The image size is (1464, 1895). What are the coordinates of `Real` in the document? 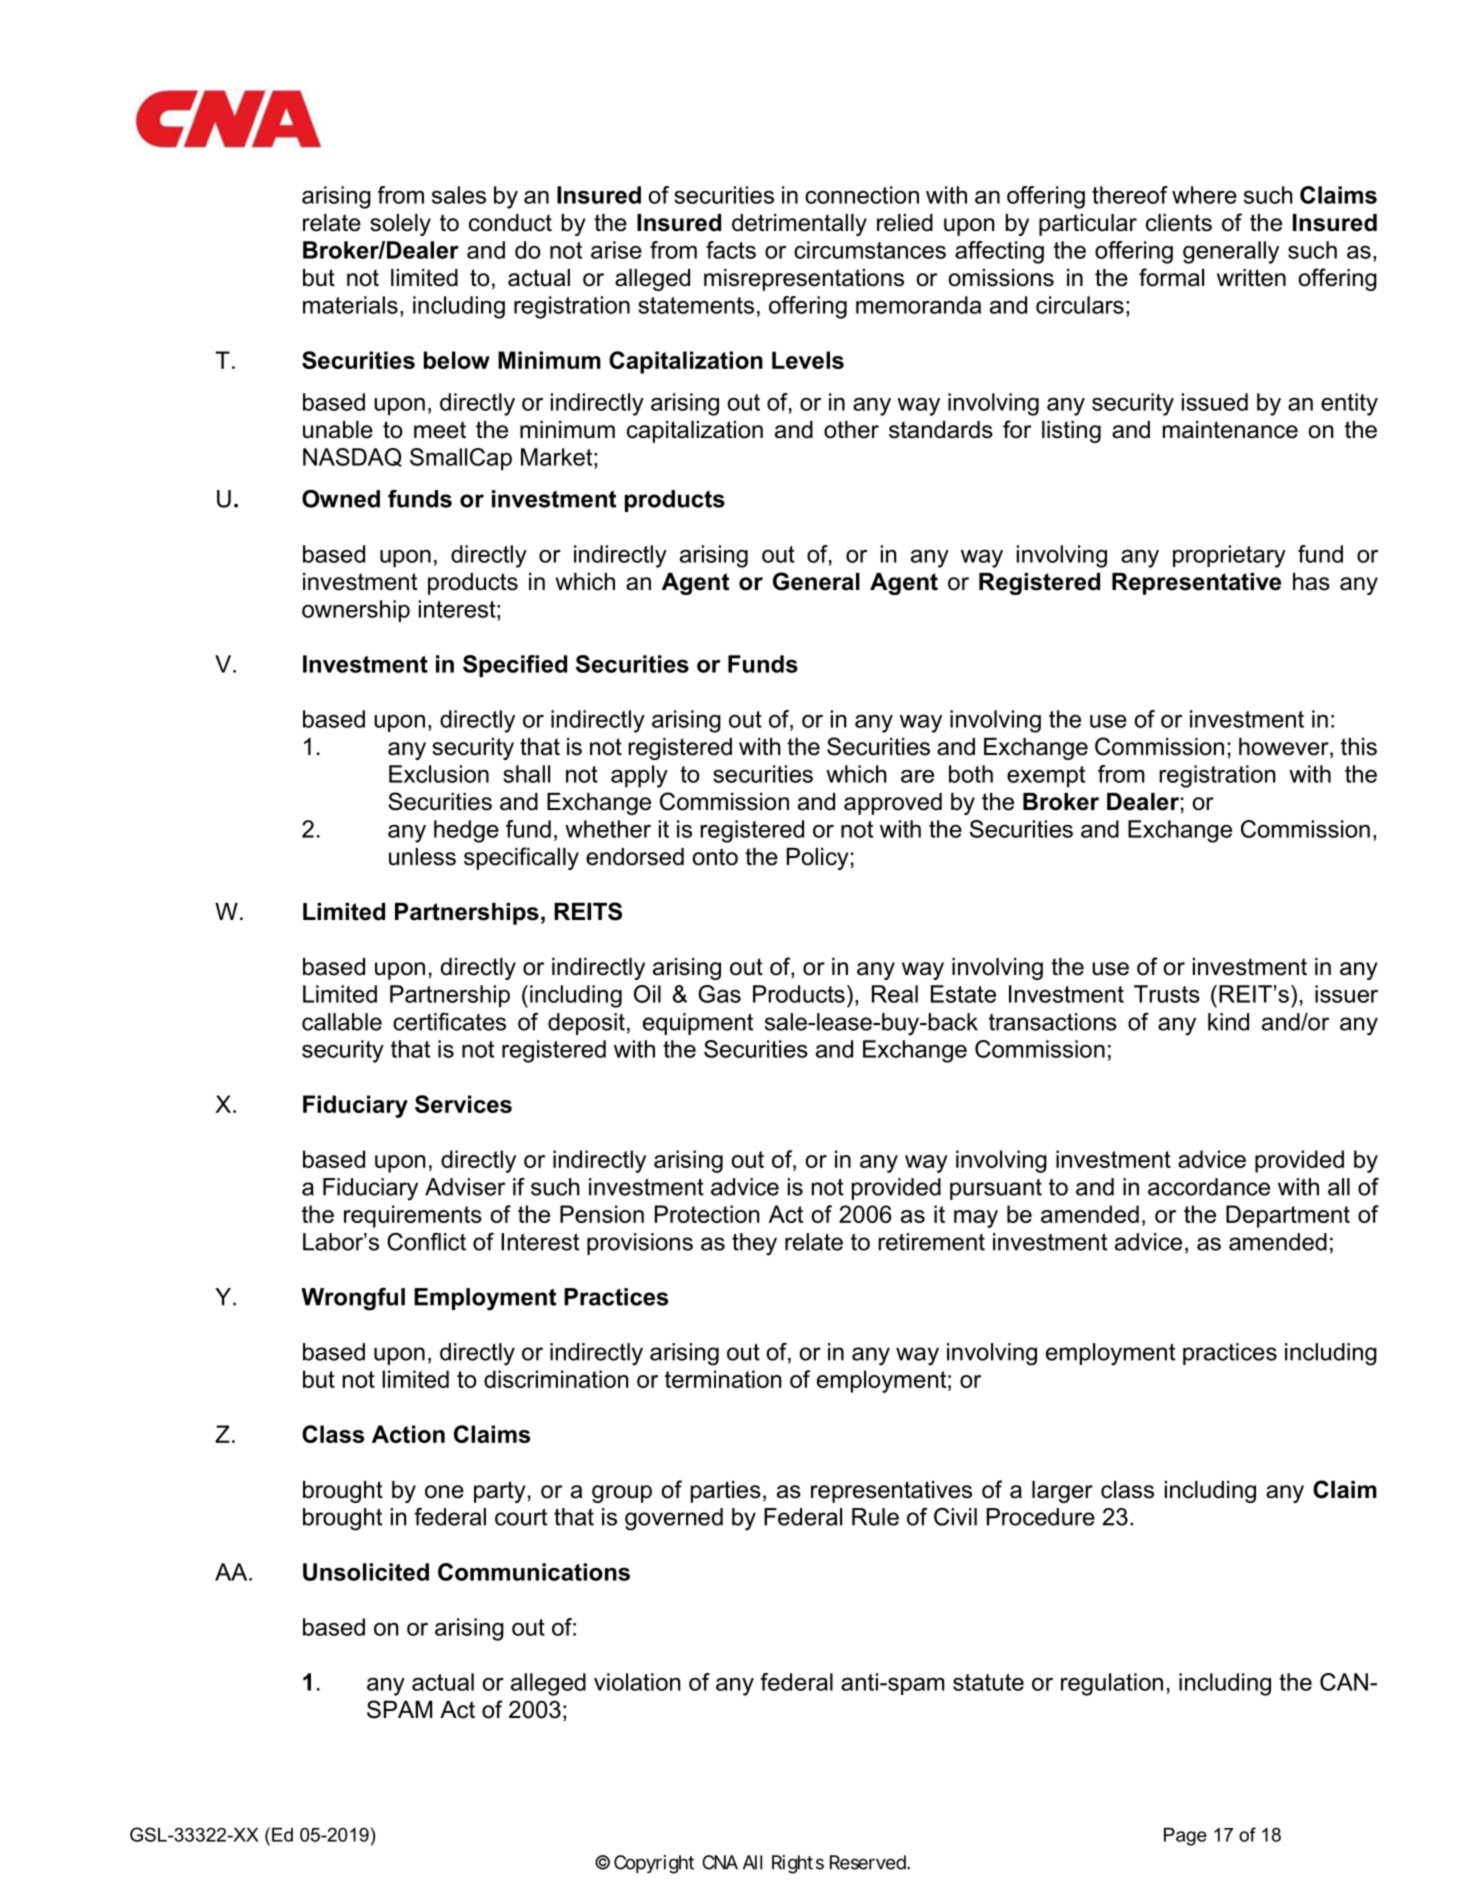 It's located at (895, 994).
